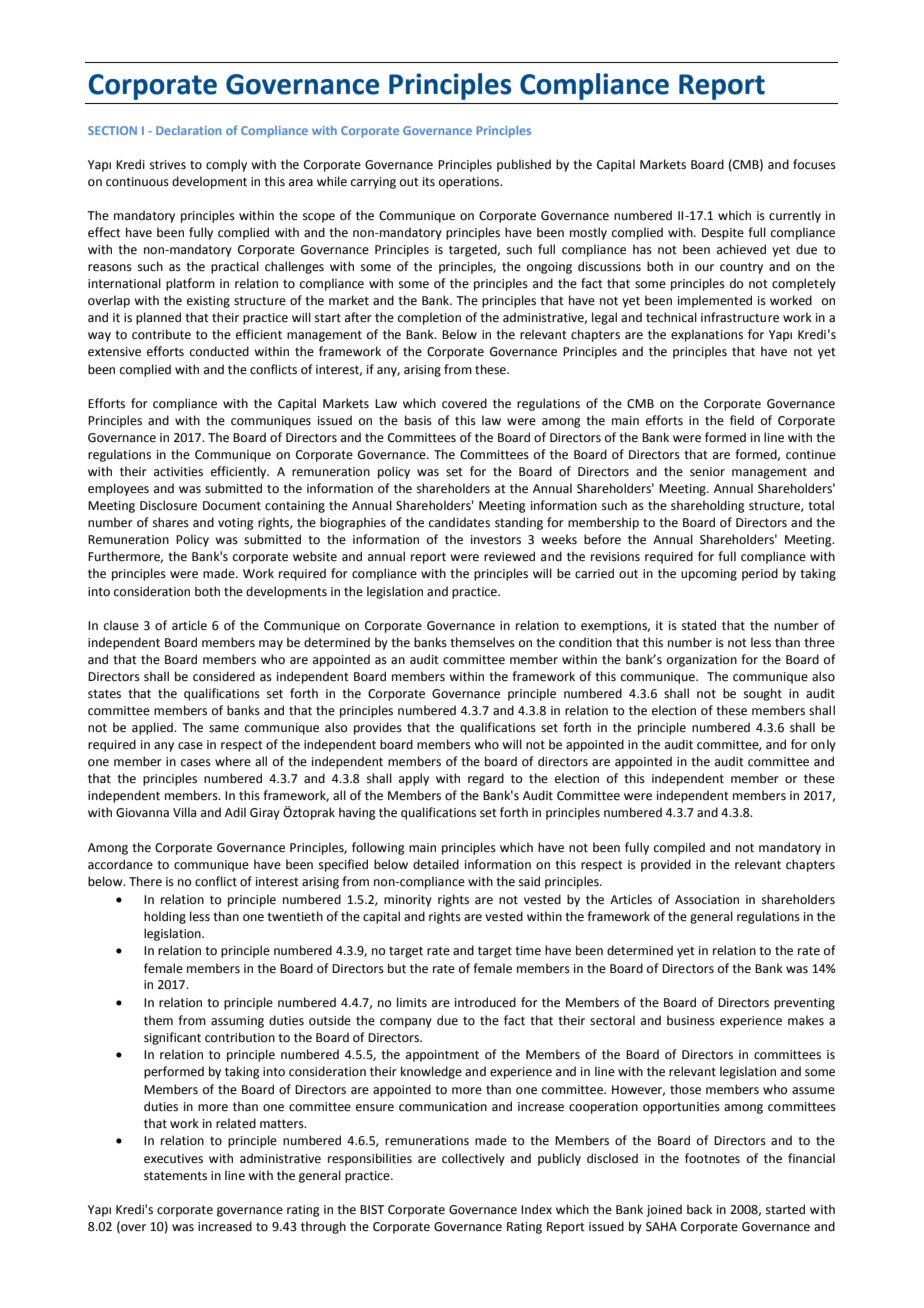 This screenshot has width=924, height=1308. What do you see at coordinates (470, 183) in the screenshot?
I see `operations` at bounding box center [470, 183].
